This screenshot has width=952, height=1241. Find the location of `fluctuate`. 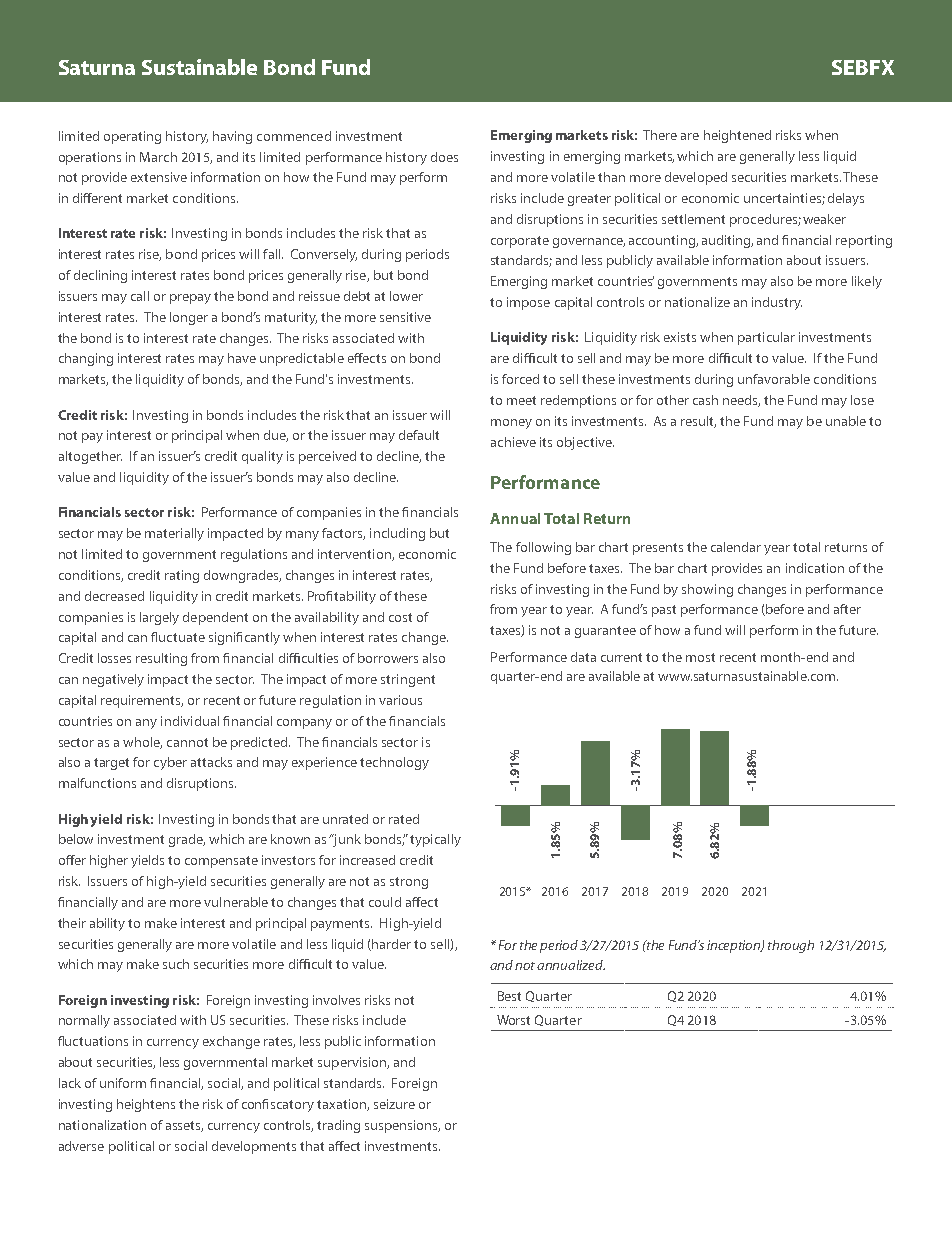

fluctuate is located at coordinates (178, 637).
